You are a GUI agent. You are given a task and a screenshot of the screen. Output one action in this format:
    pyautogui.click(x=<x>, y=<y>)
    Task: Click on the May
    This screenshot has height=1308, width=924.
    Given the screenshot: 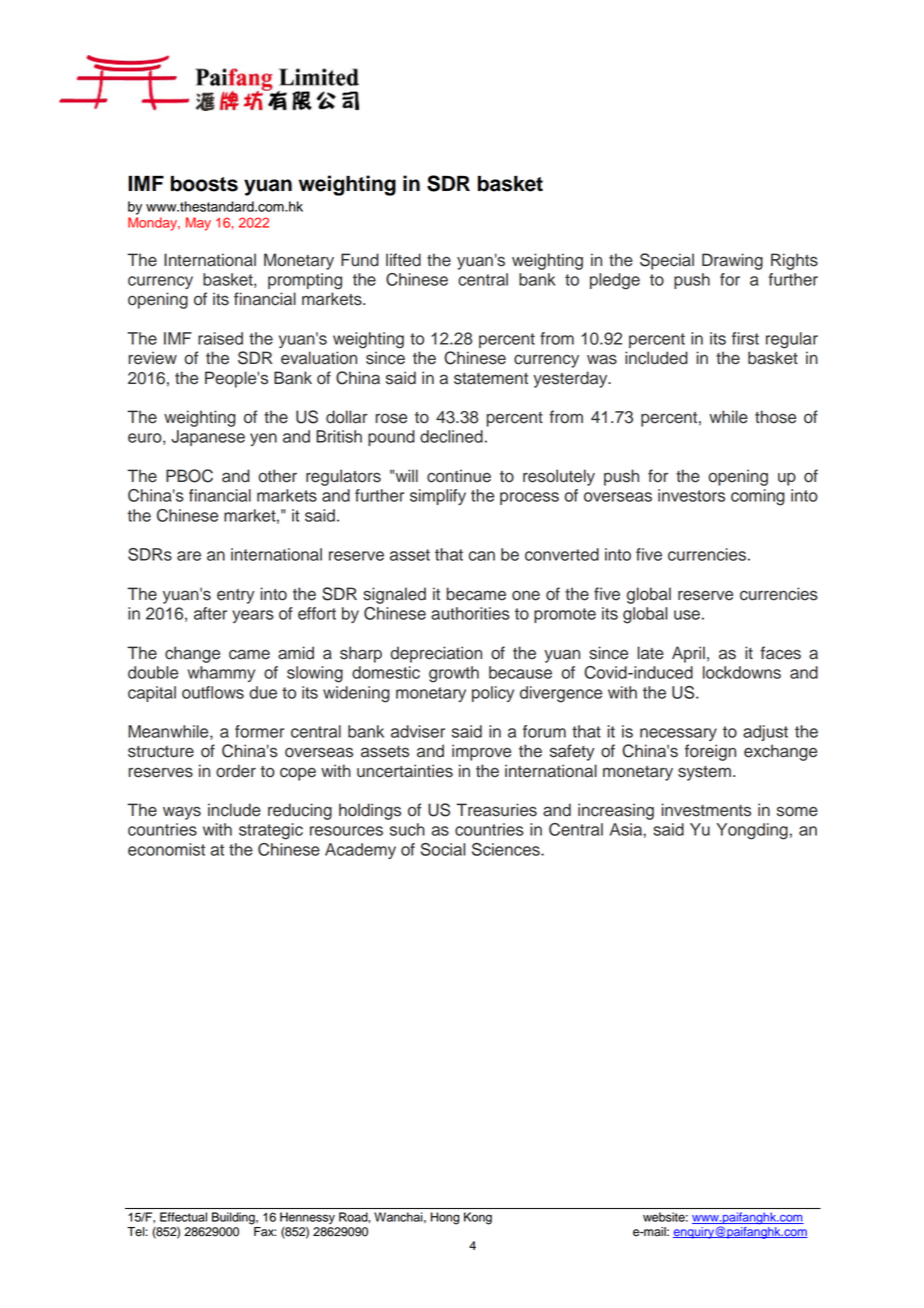 What is the action you would take?
    pyautogui.click(x=198, y=224)
